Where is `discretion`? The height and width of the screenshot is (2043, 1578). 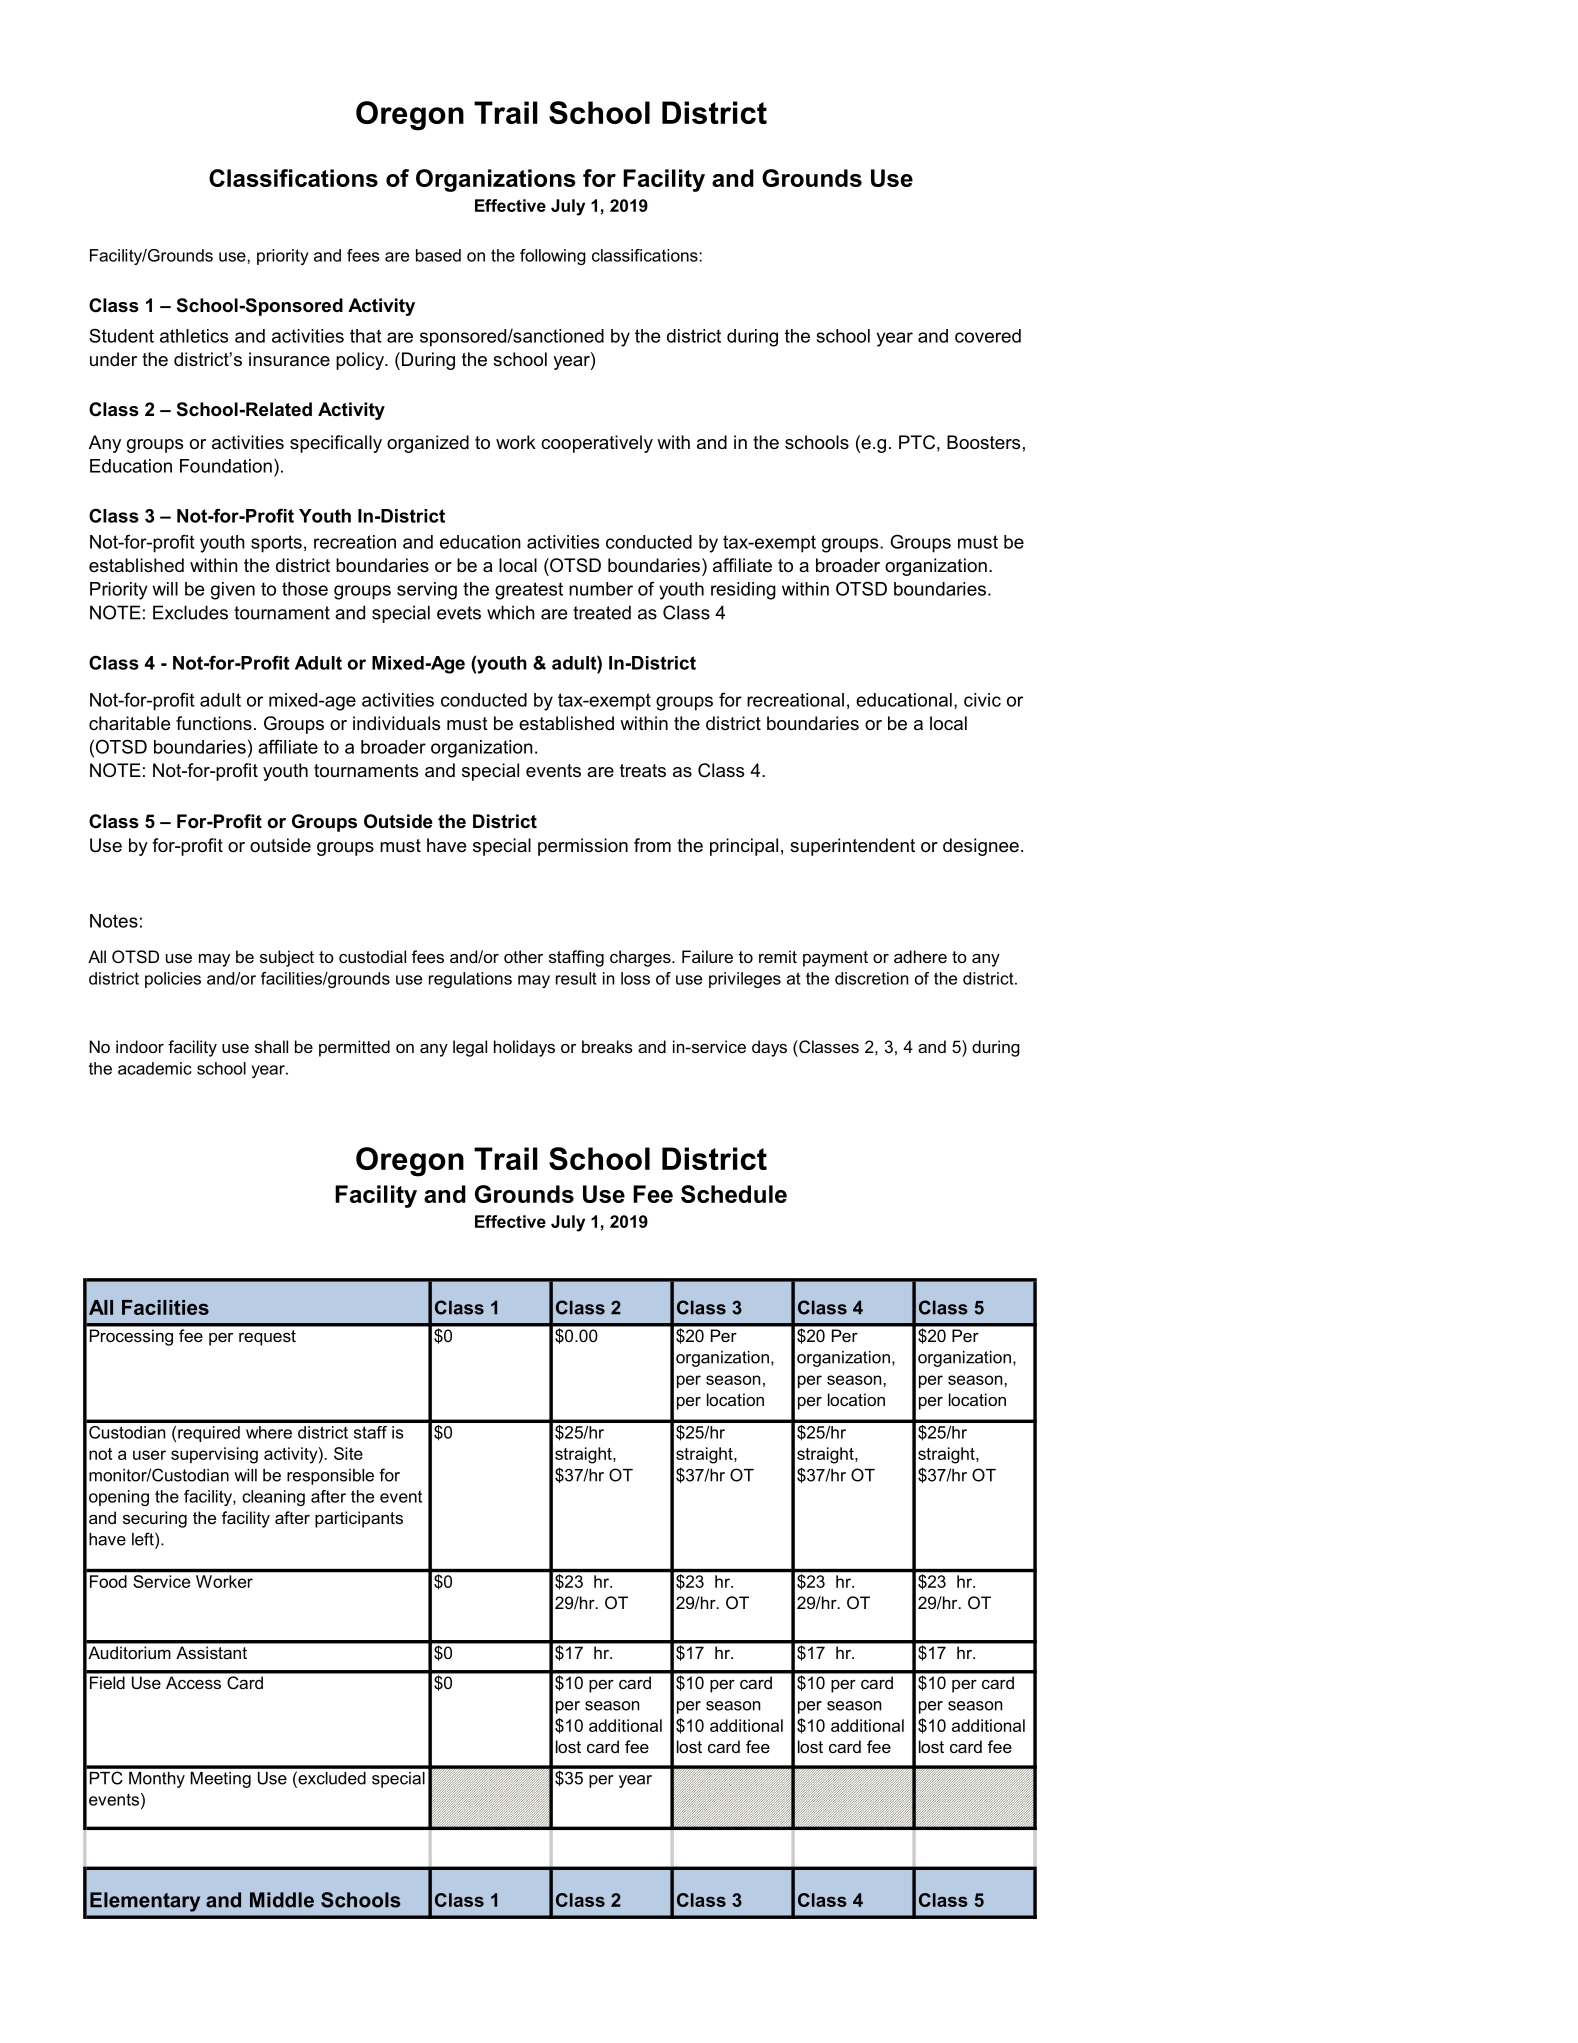 discretion is located at coordinates (871, 978).
